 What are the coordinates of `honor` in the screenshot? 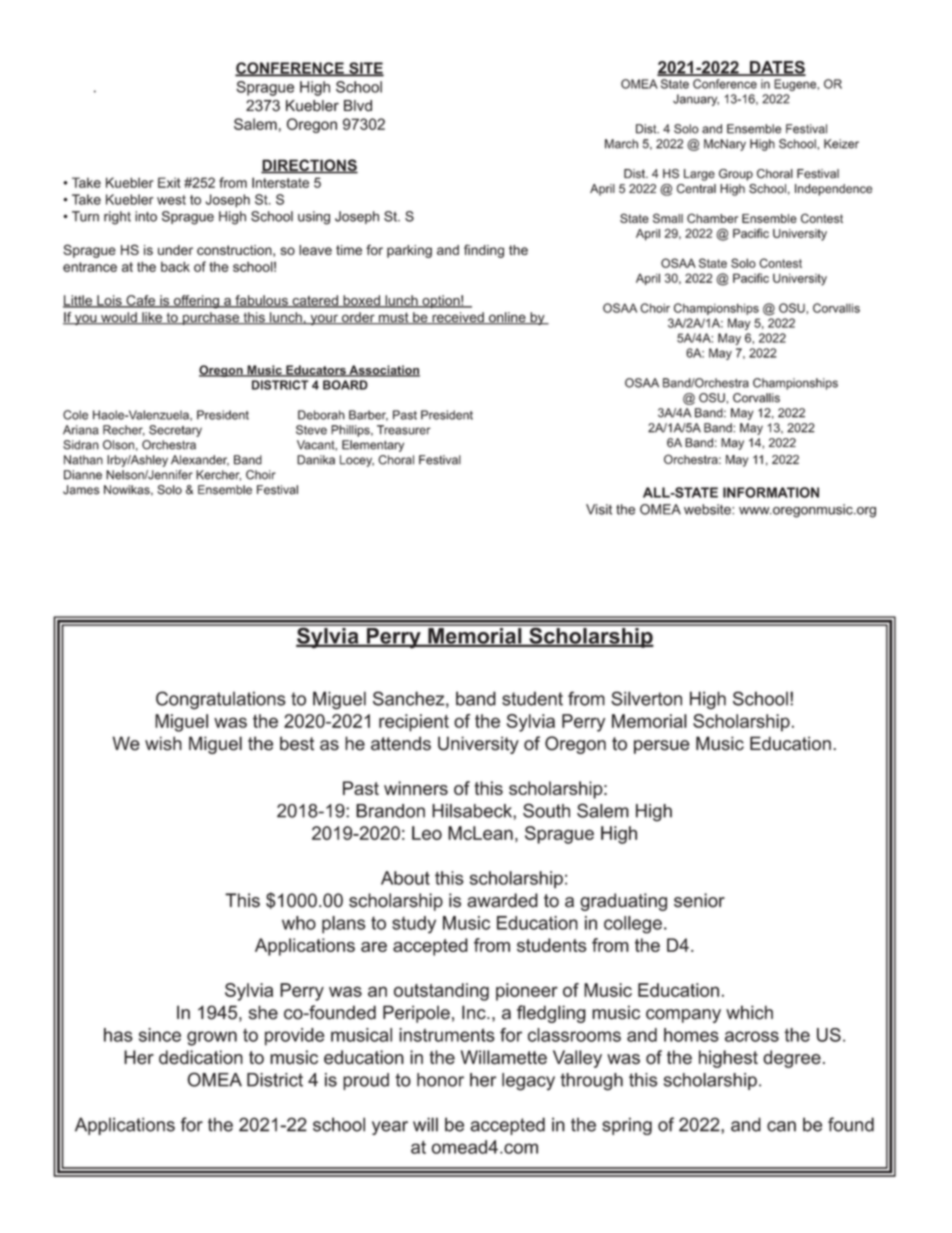 It's located at (440, 1080).
